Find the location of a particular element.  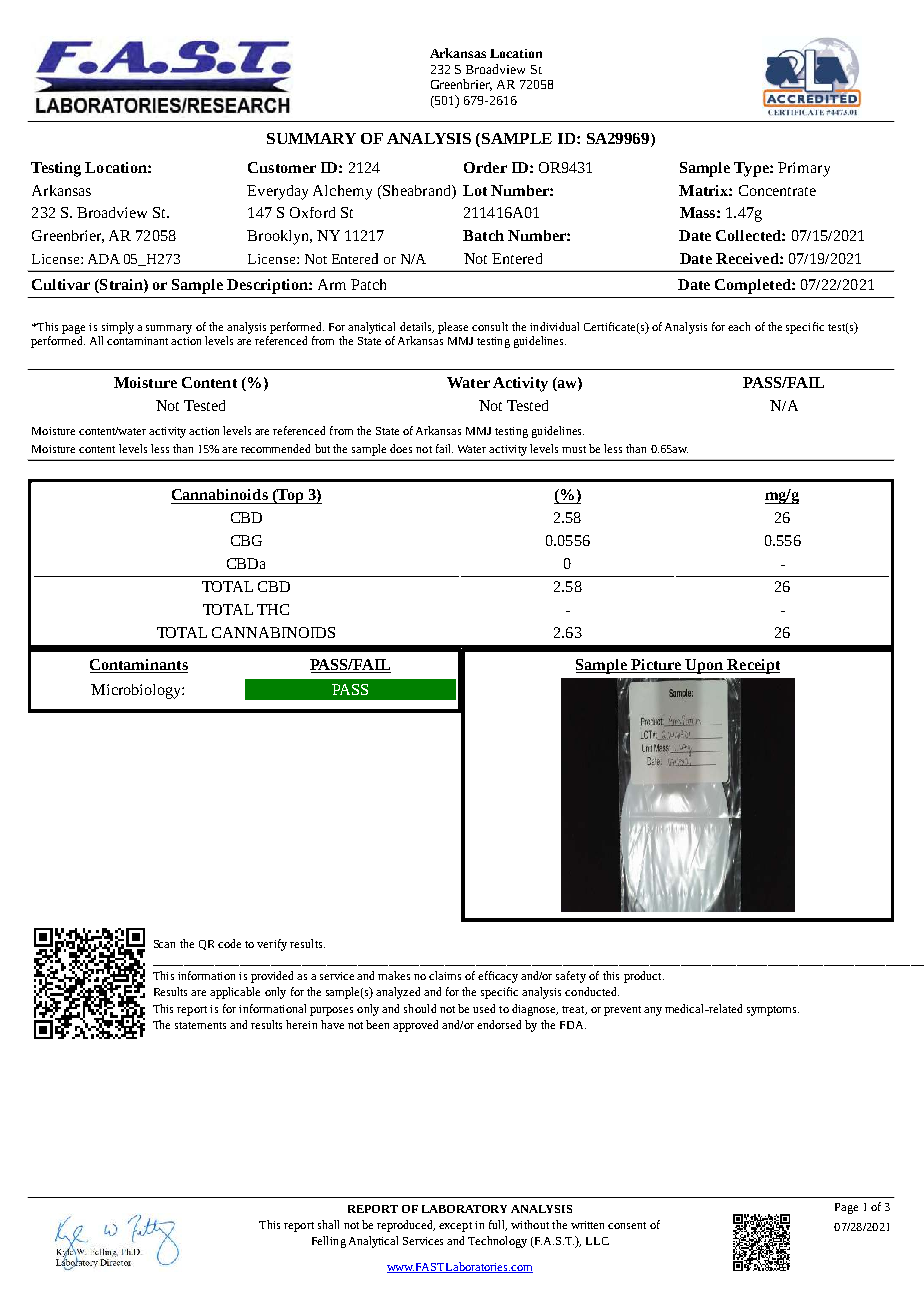

Lot is located at coordinates (475, 190).
